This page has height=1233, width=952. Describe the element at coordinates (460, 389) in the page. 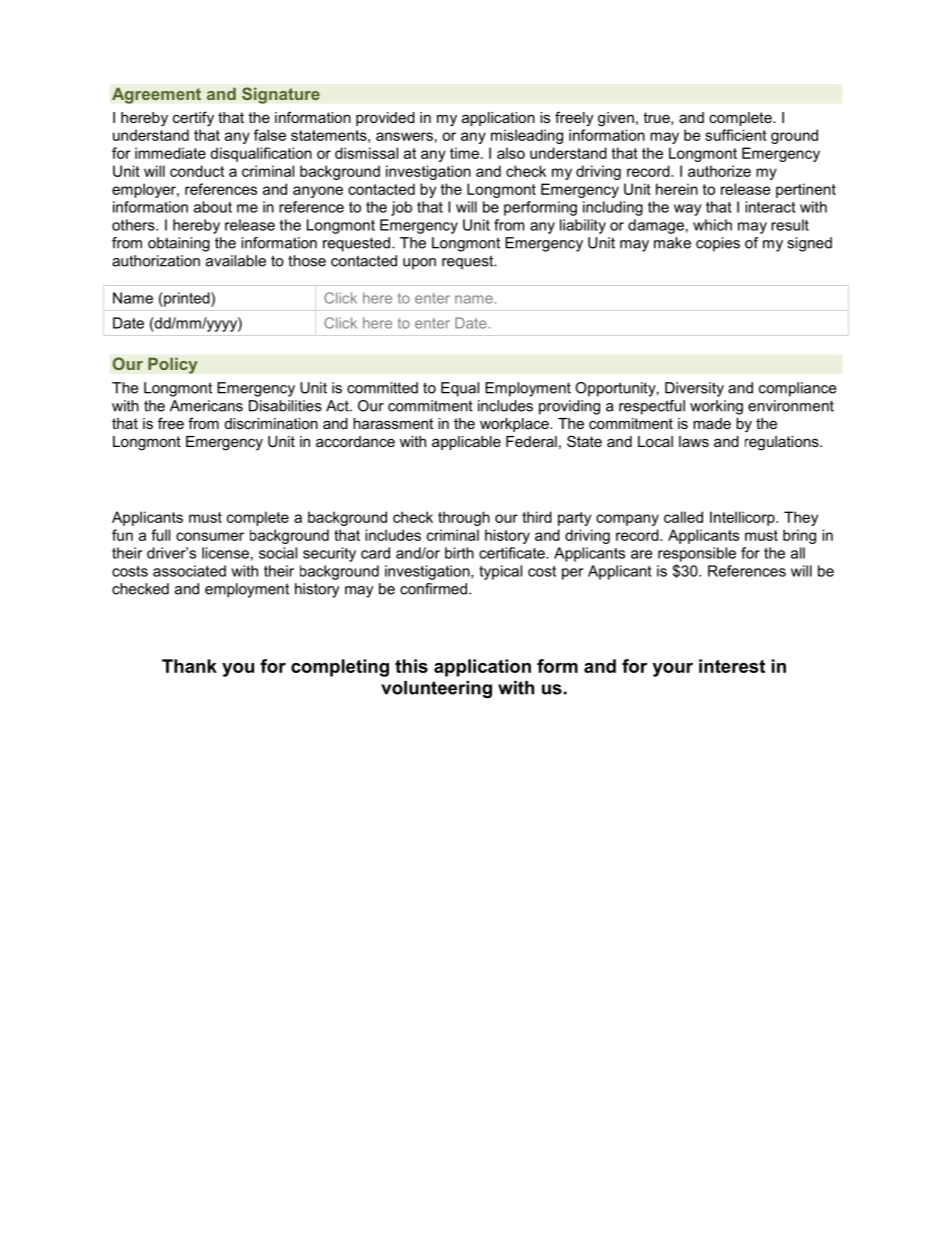

I see `Equal` at that location.
